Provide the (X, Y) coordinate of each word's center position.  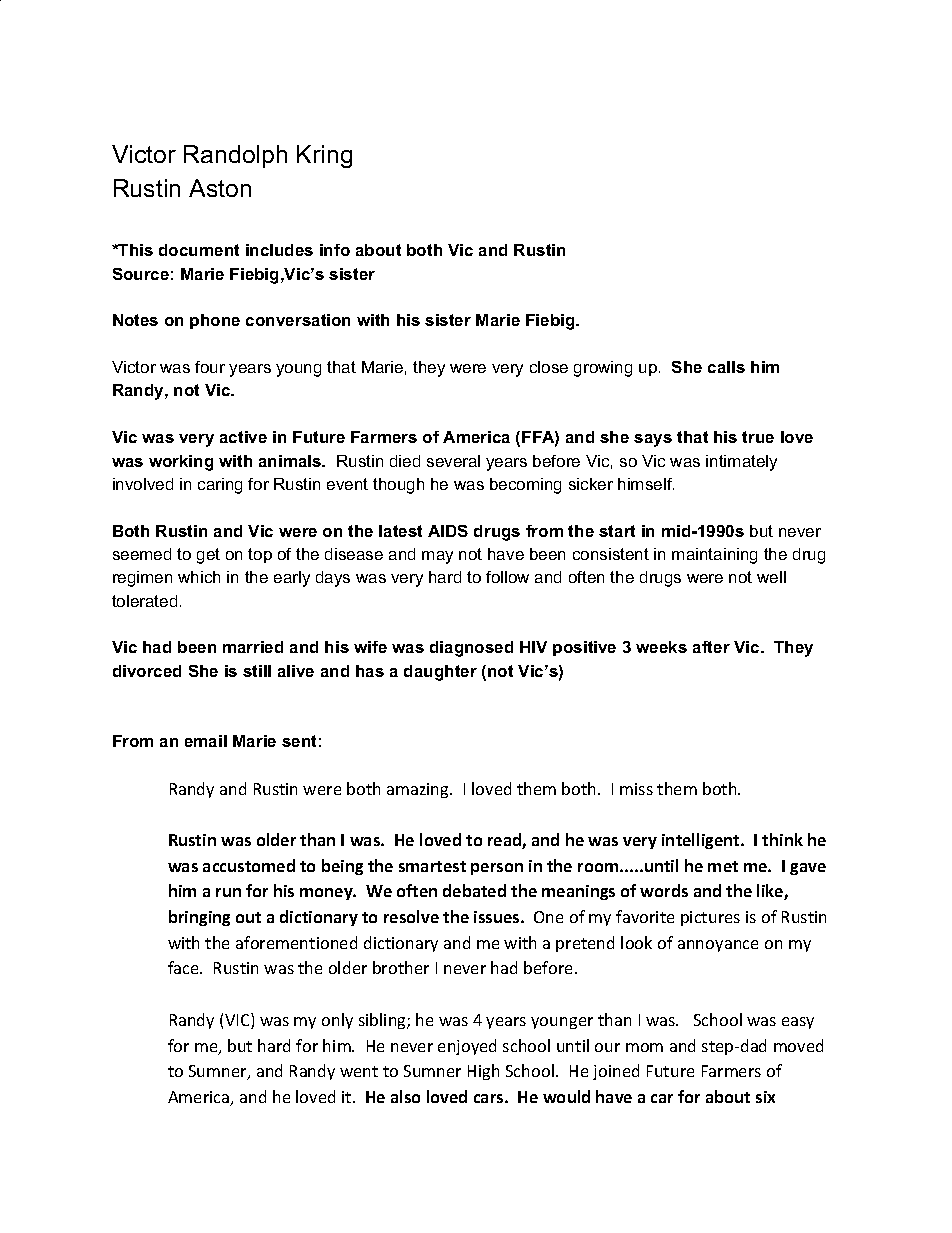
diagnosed (471, 649)
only (337, 1021)
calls (726, 367)
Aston (220, 188)
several (453, 461)
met (723, 866)
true (758, 437)
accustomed (249, 865)
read (505, 841)
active (243, 437)
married (253, 647)
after (711, 647)
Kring (324, 156)
